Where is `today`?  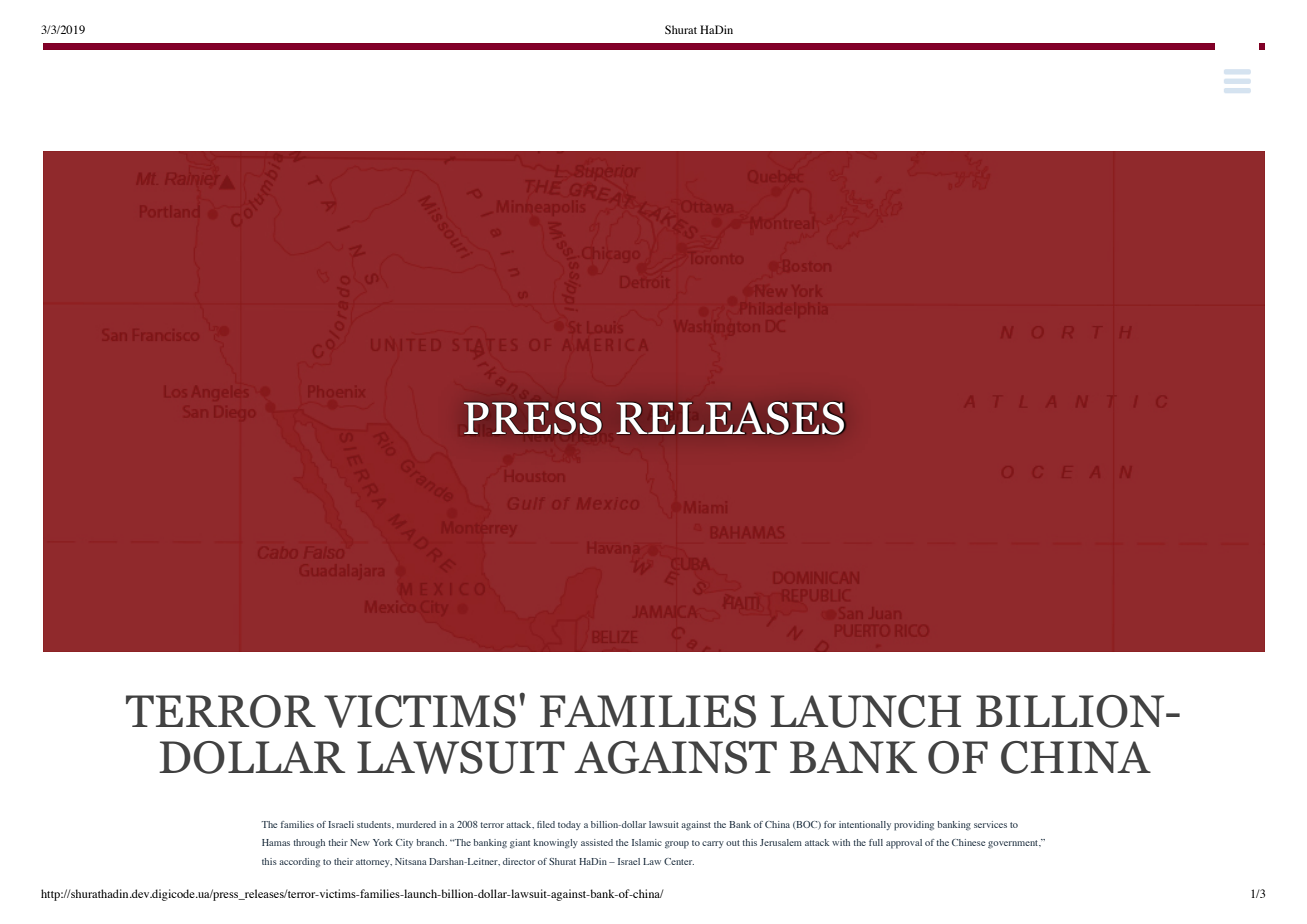 today is located at coordinates (569, 825).
